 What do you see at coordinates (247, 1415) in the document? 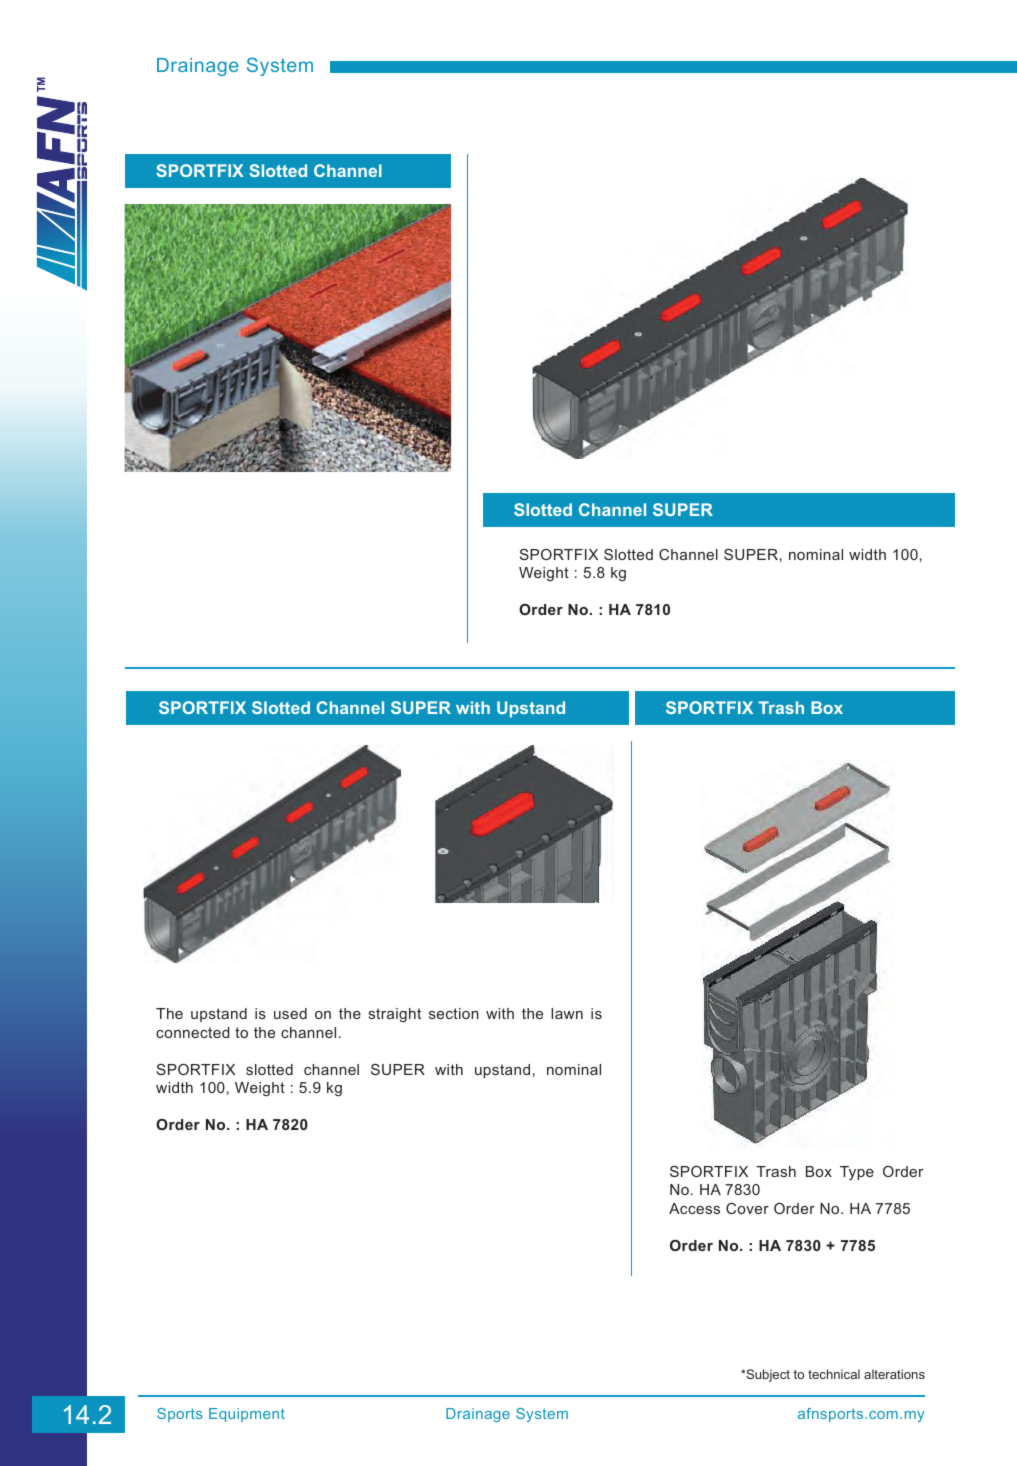
I see `Equipment` at bounding box center [247, 1415].
